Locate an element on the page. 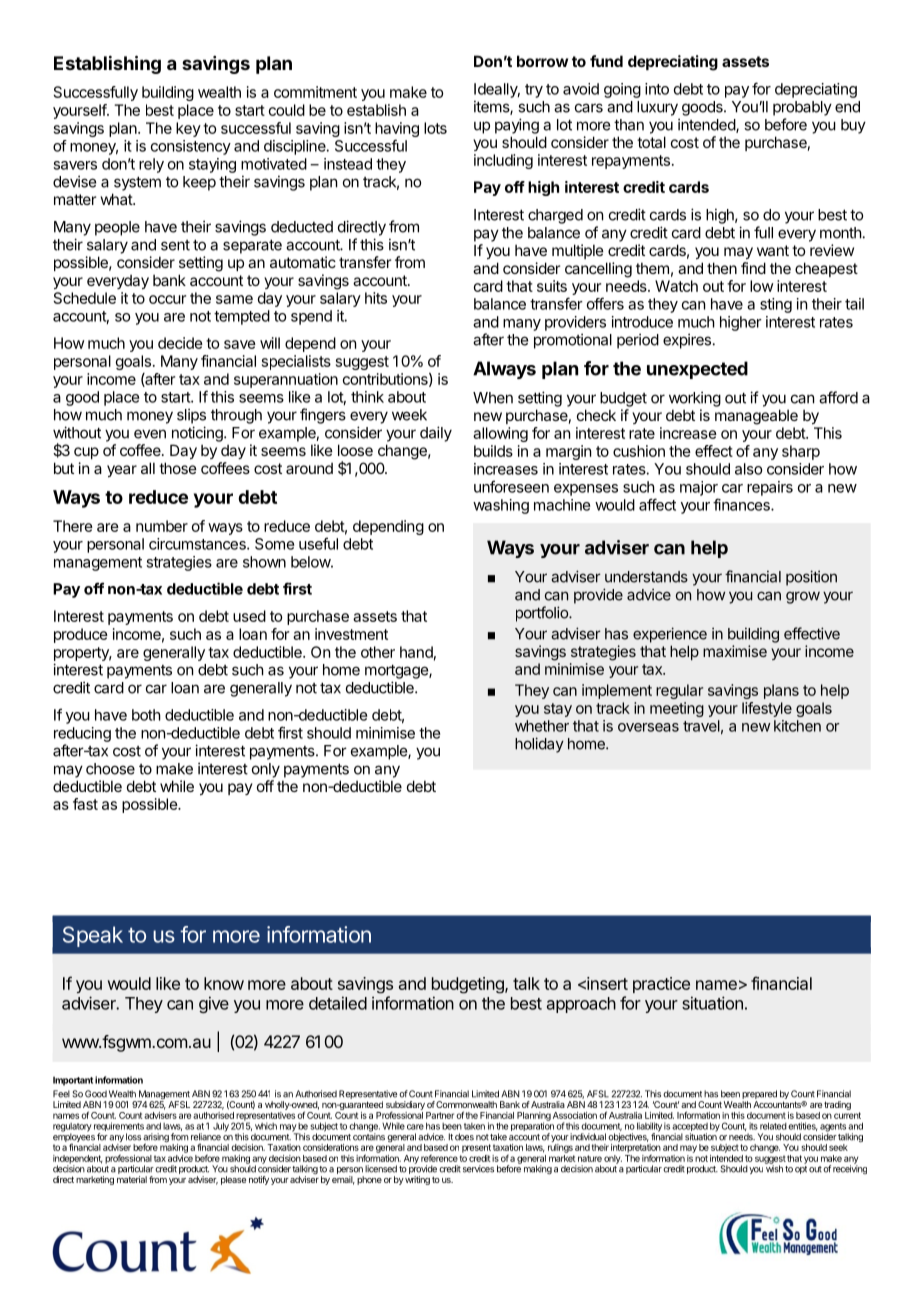 This document has width=924, height=1308. maximise is located at coordinates (735, 651).
